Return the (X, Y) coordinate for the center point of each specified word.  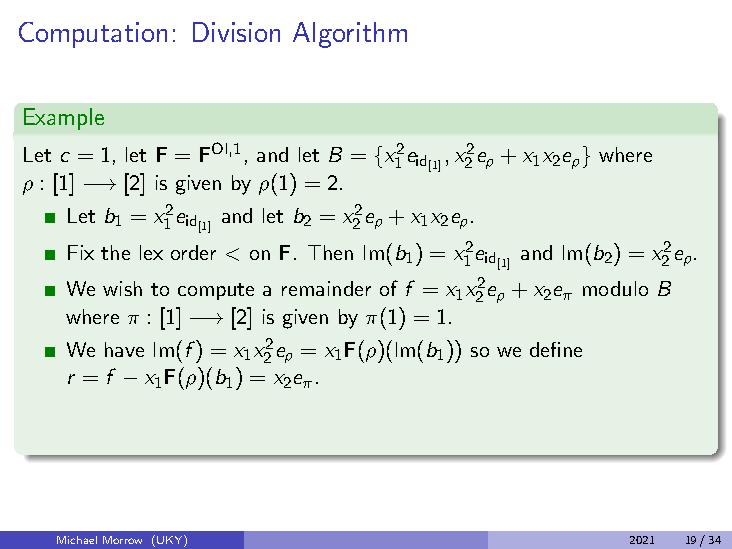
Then (330, 252)
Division (236, 32)
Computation (93, 35)
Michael (77, 540)
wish (122, 288)
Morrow (122, 540)
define (556, 349)
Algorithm (350, 35)
